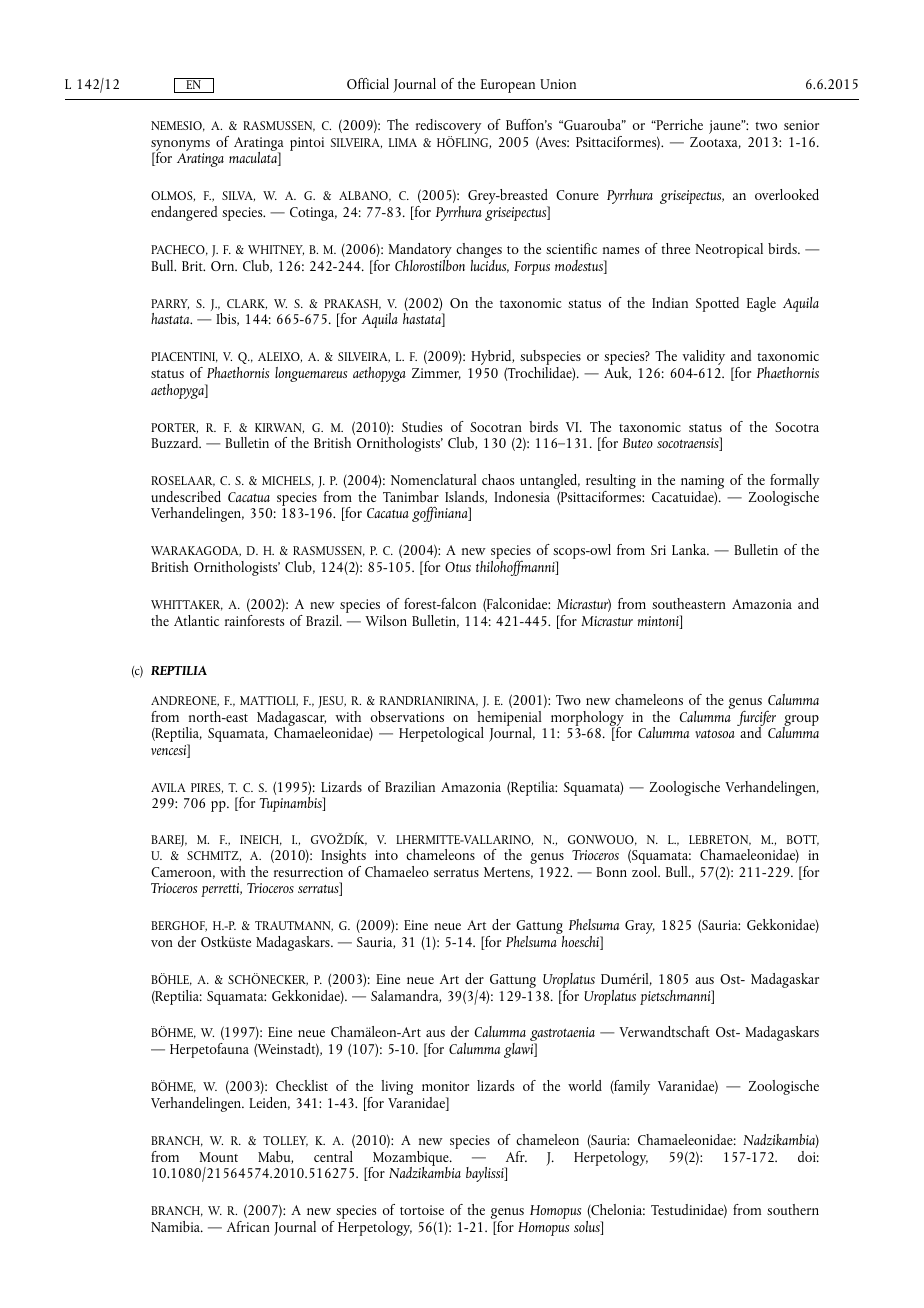  What do you see at coordinates (801, 722) in the page?
I see `group` at bounding box center [801, 722].
